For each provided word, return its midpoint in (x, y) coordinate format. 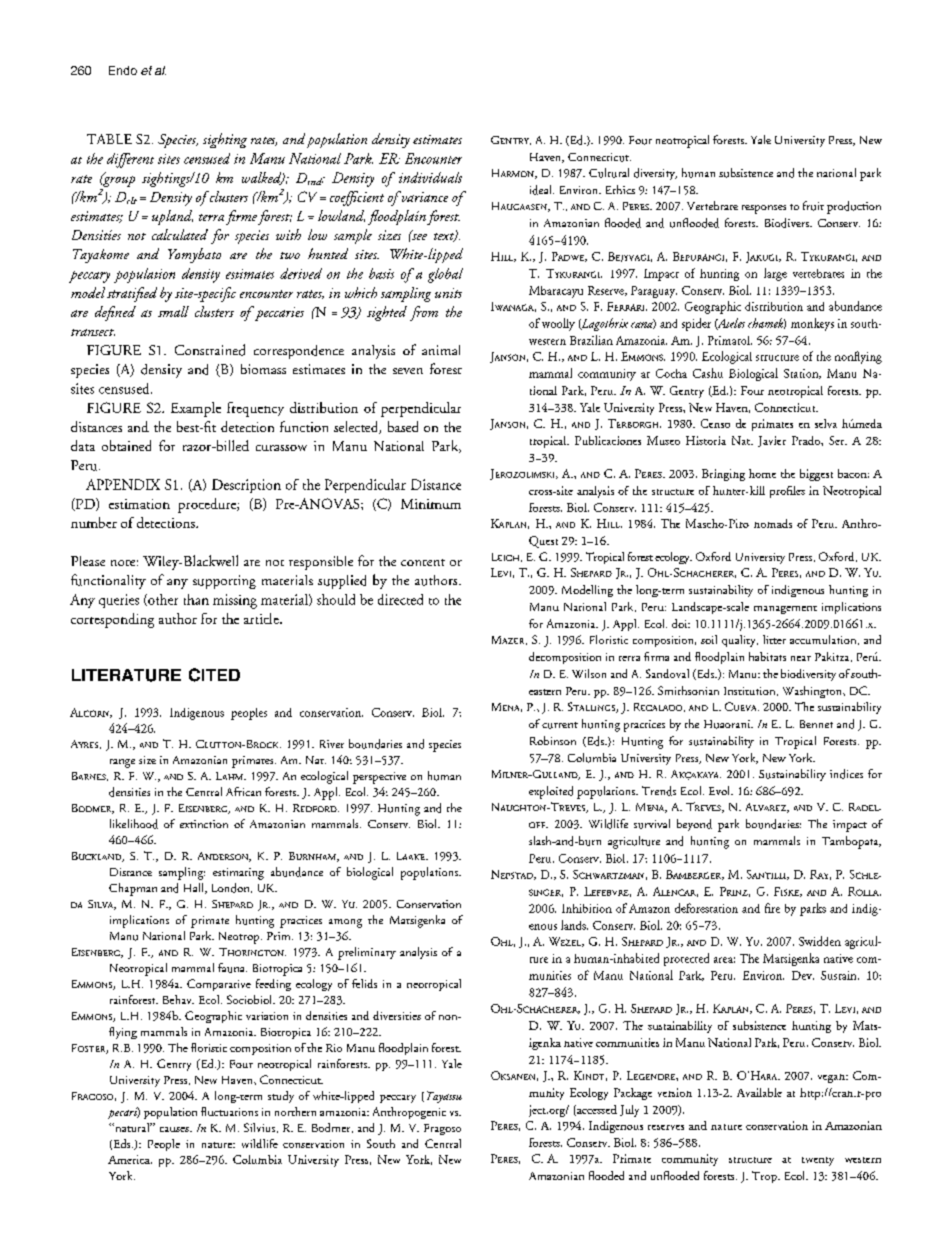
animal (441, 350)
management (785, 610)
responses (764, 209)
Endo (123, 70)
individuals (430, 177)
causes (175, 1129)
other (162, 600)
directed (400, 599)
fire (772, 908)
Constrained (210, 350)
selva (826, 423)
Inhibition (587, 908)
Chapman (133, 889)
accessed (596, 1110)
